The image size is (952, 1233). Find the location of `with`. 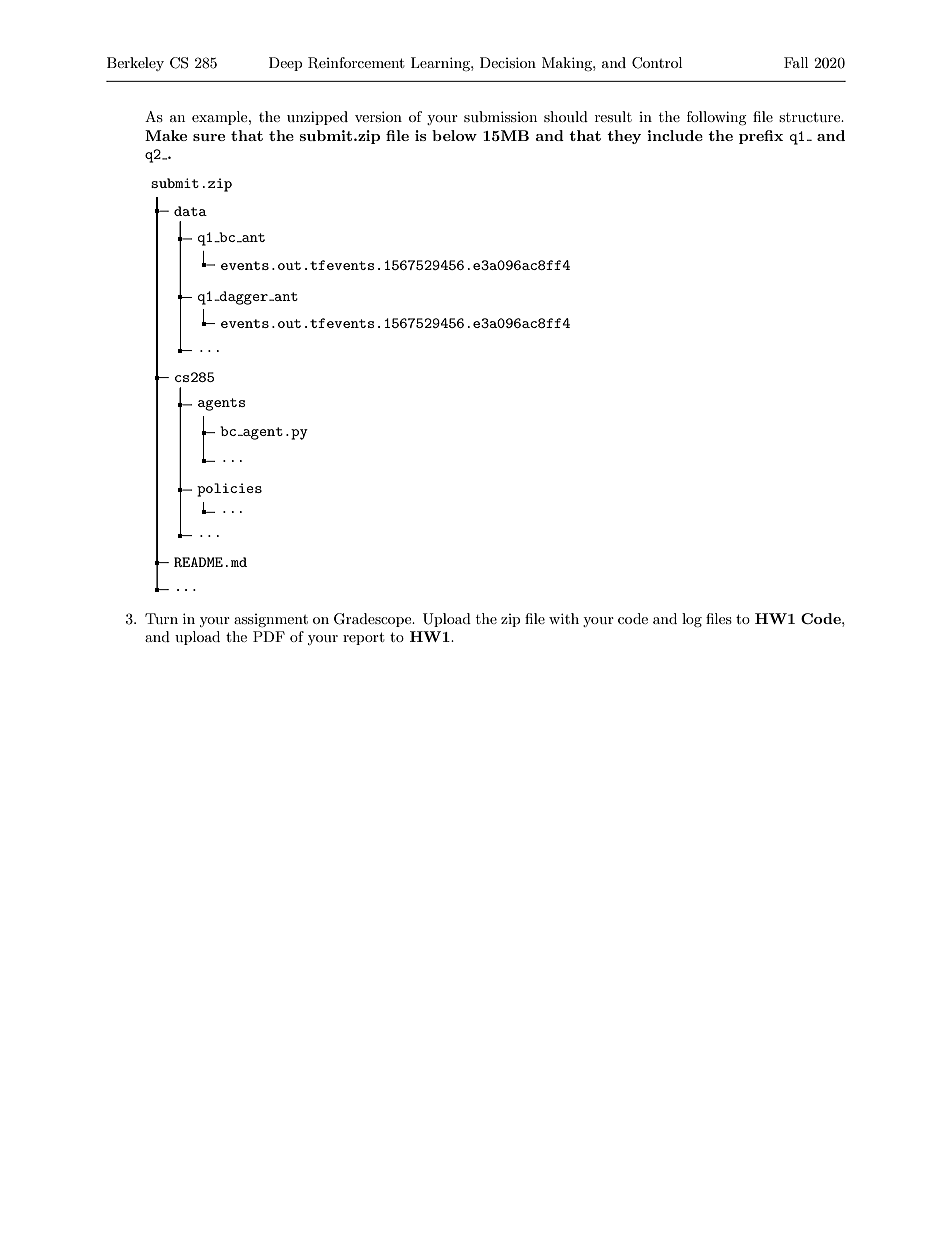

with is located at coordinates (564, 618).
